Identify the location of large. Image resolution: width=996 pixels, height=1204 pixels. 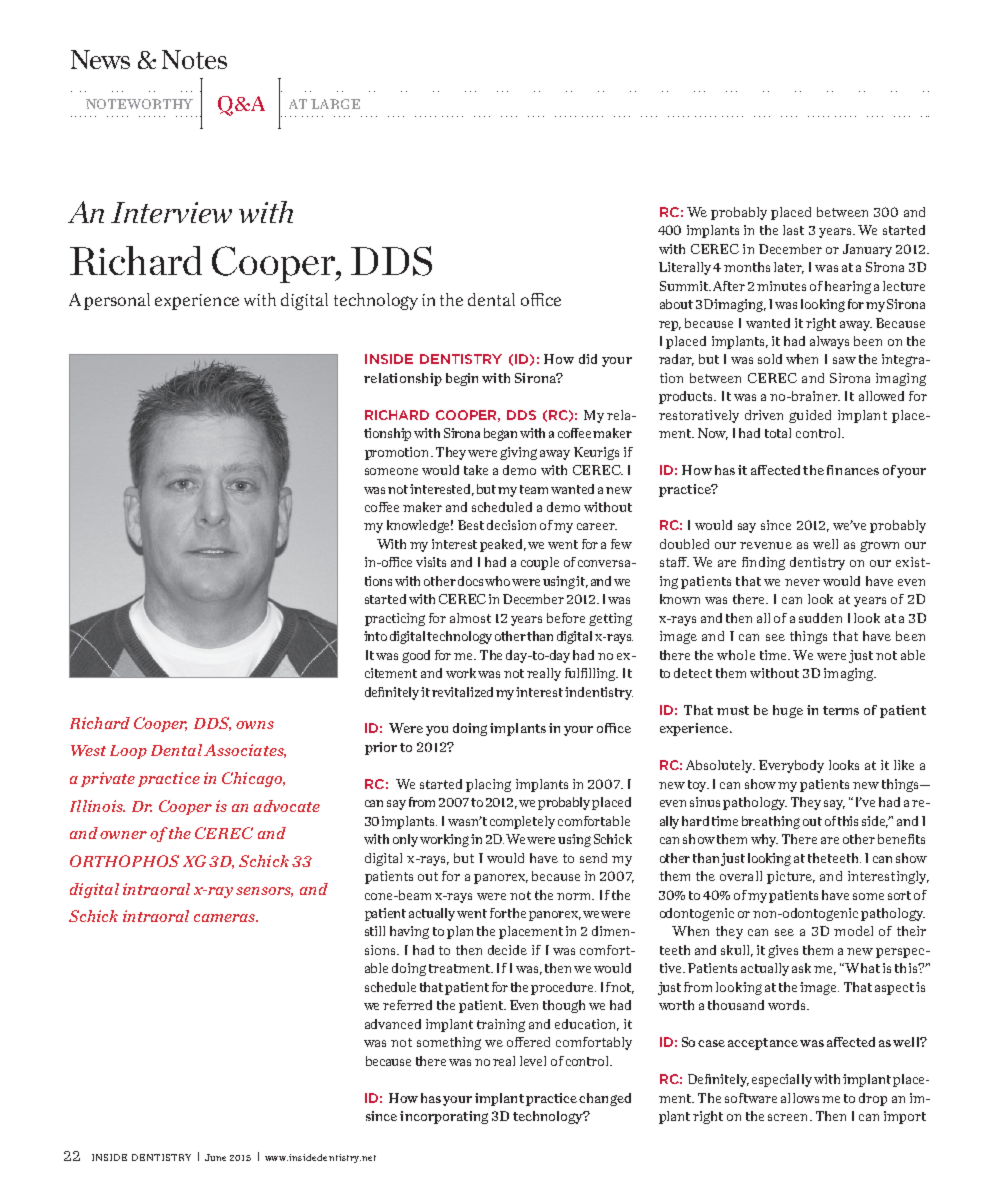
(335, 104).
